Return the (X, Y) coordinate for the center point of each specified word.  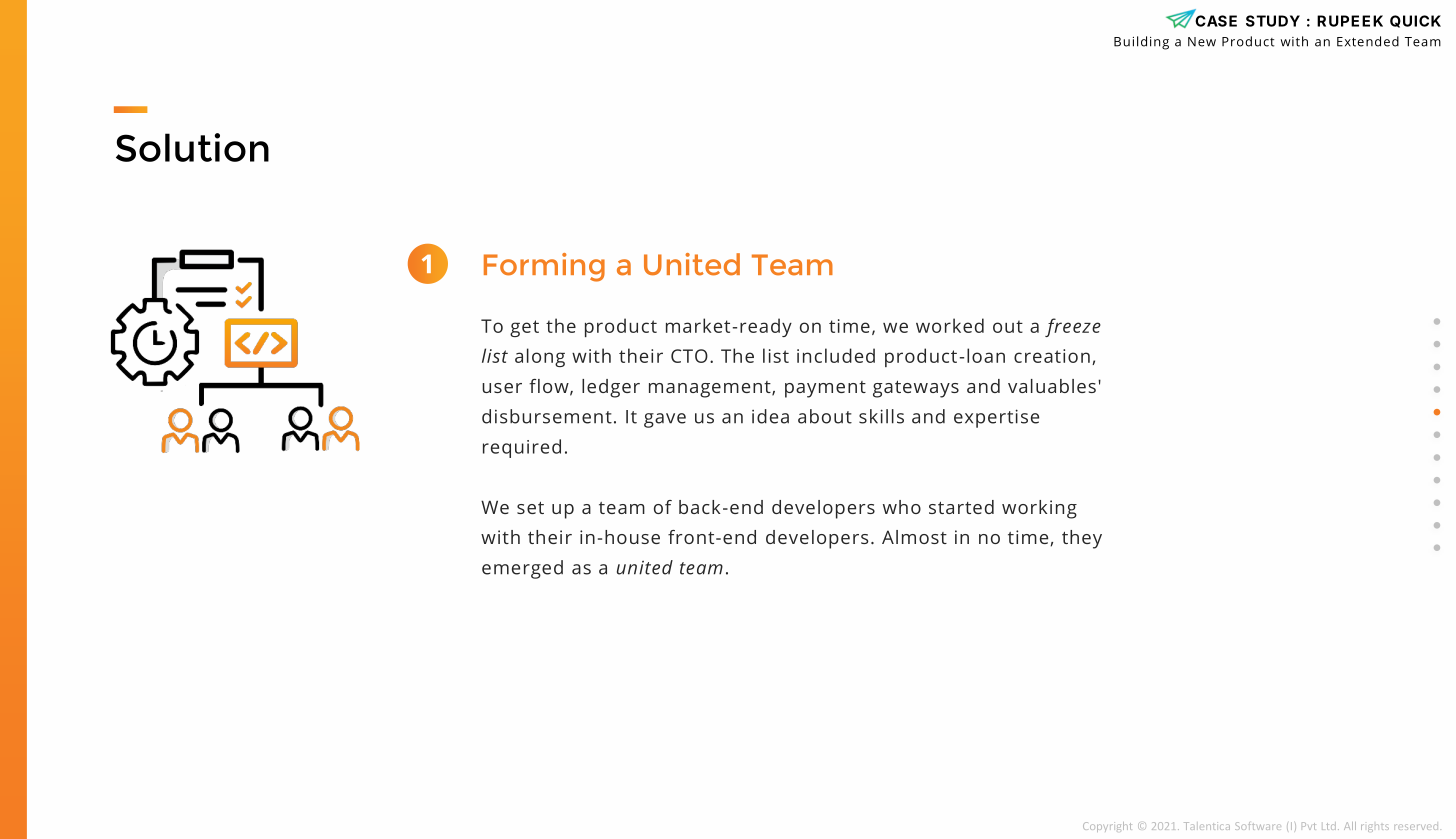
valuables (1052, 386)
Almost (914, 537)
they (1082, 539)
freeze (1073, 327)
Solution (192, 147)
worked (950, 325)
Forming (544, 267)
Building (1141, 43)
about (825, 416)
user (502, 388)
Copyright (1107, 827)
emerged (522, 569)
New (1202, 42)
